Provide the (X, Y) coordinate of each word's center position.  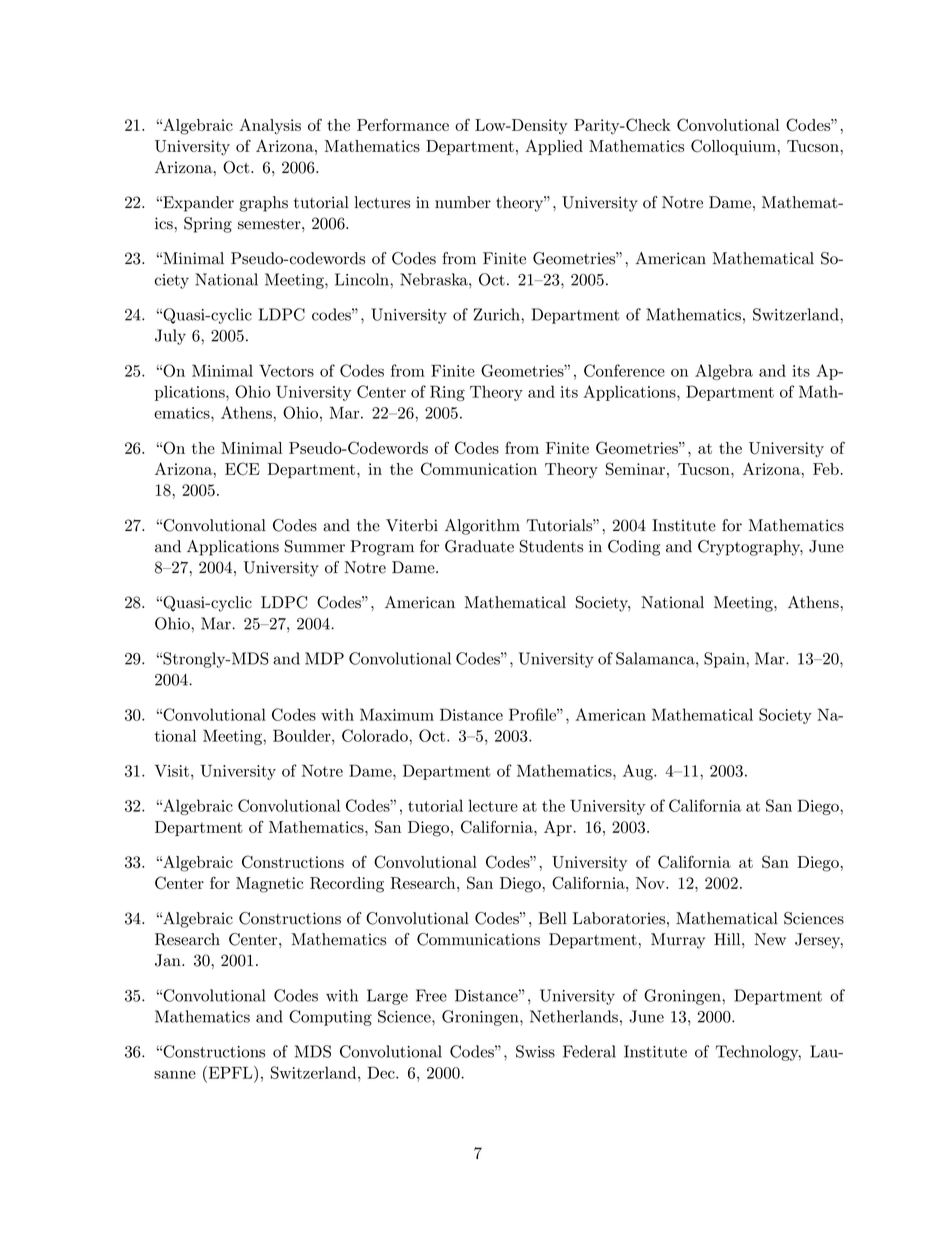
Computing (330, 1018)
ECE (242, 469)
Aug (639, 772)
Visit (172, 770)
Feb (826, 469)
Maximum (397, 714)
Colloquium (733, 147)
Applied (554, 147)
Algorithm (482, 527)
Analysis (270, 126)
